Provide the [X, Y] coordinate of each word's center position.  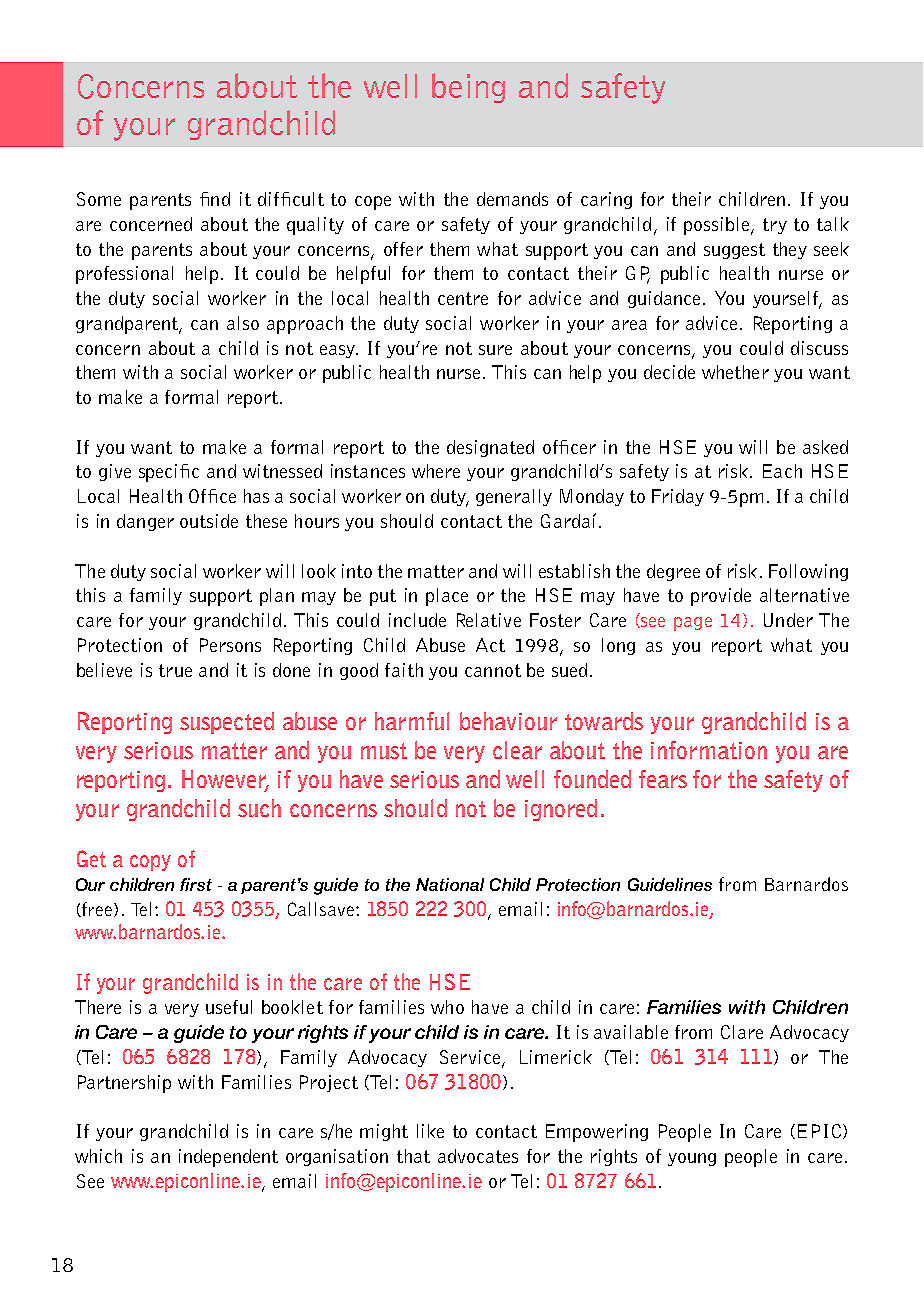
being [468, 88]
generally [514, 497]
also [243, 323]
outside [209, 521]
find [215, 199]
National [450, 884]
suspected [227, 723]
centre [463, 298]
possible [718, 226]
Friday [678, 497]
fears [663, 779]
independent [228, 1158]
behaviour [508, 721]
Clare [742, 1032]
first [196, 884]
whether [735, 372]
